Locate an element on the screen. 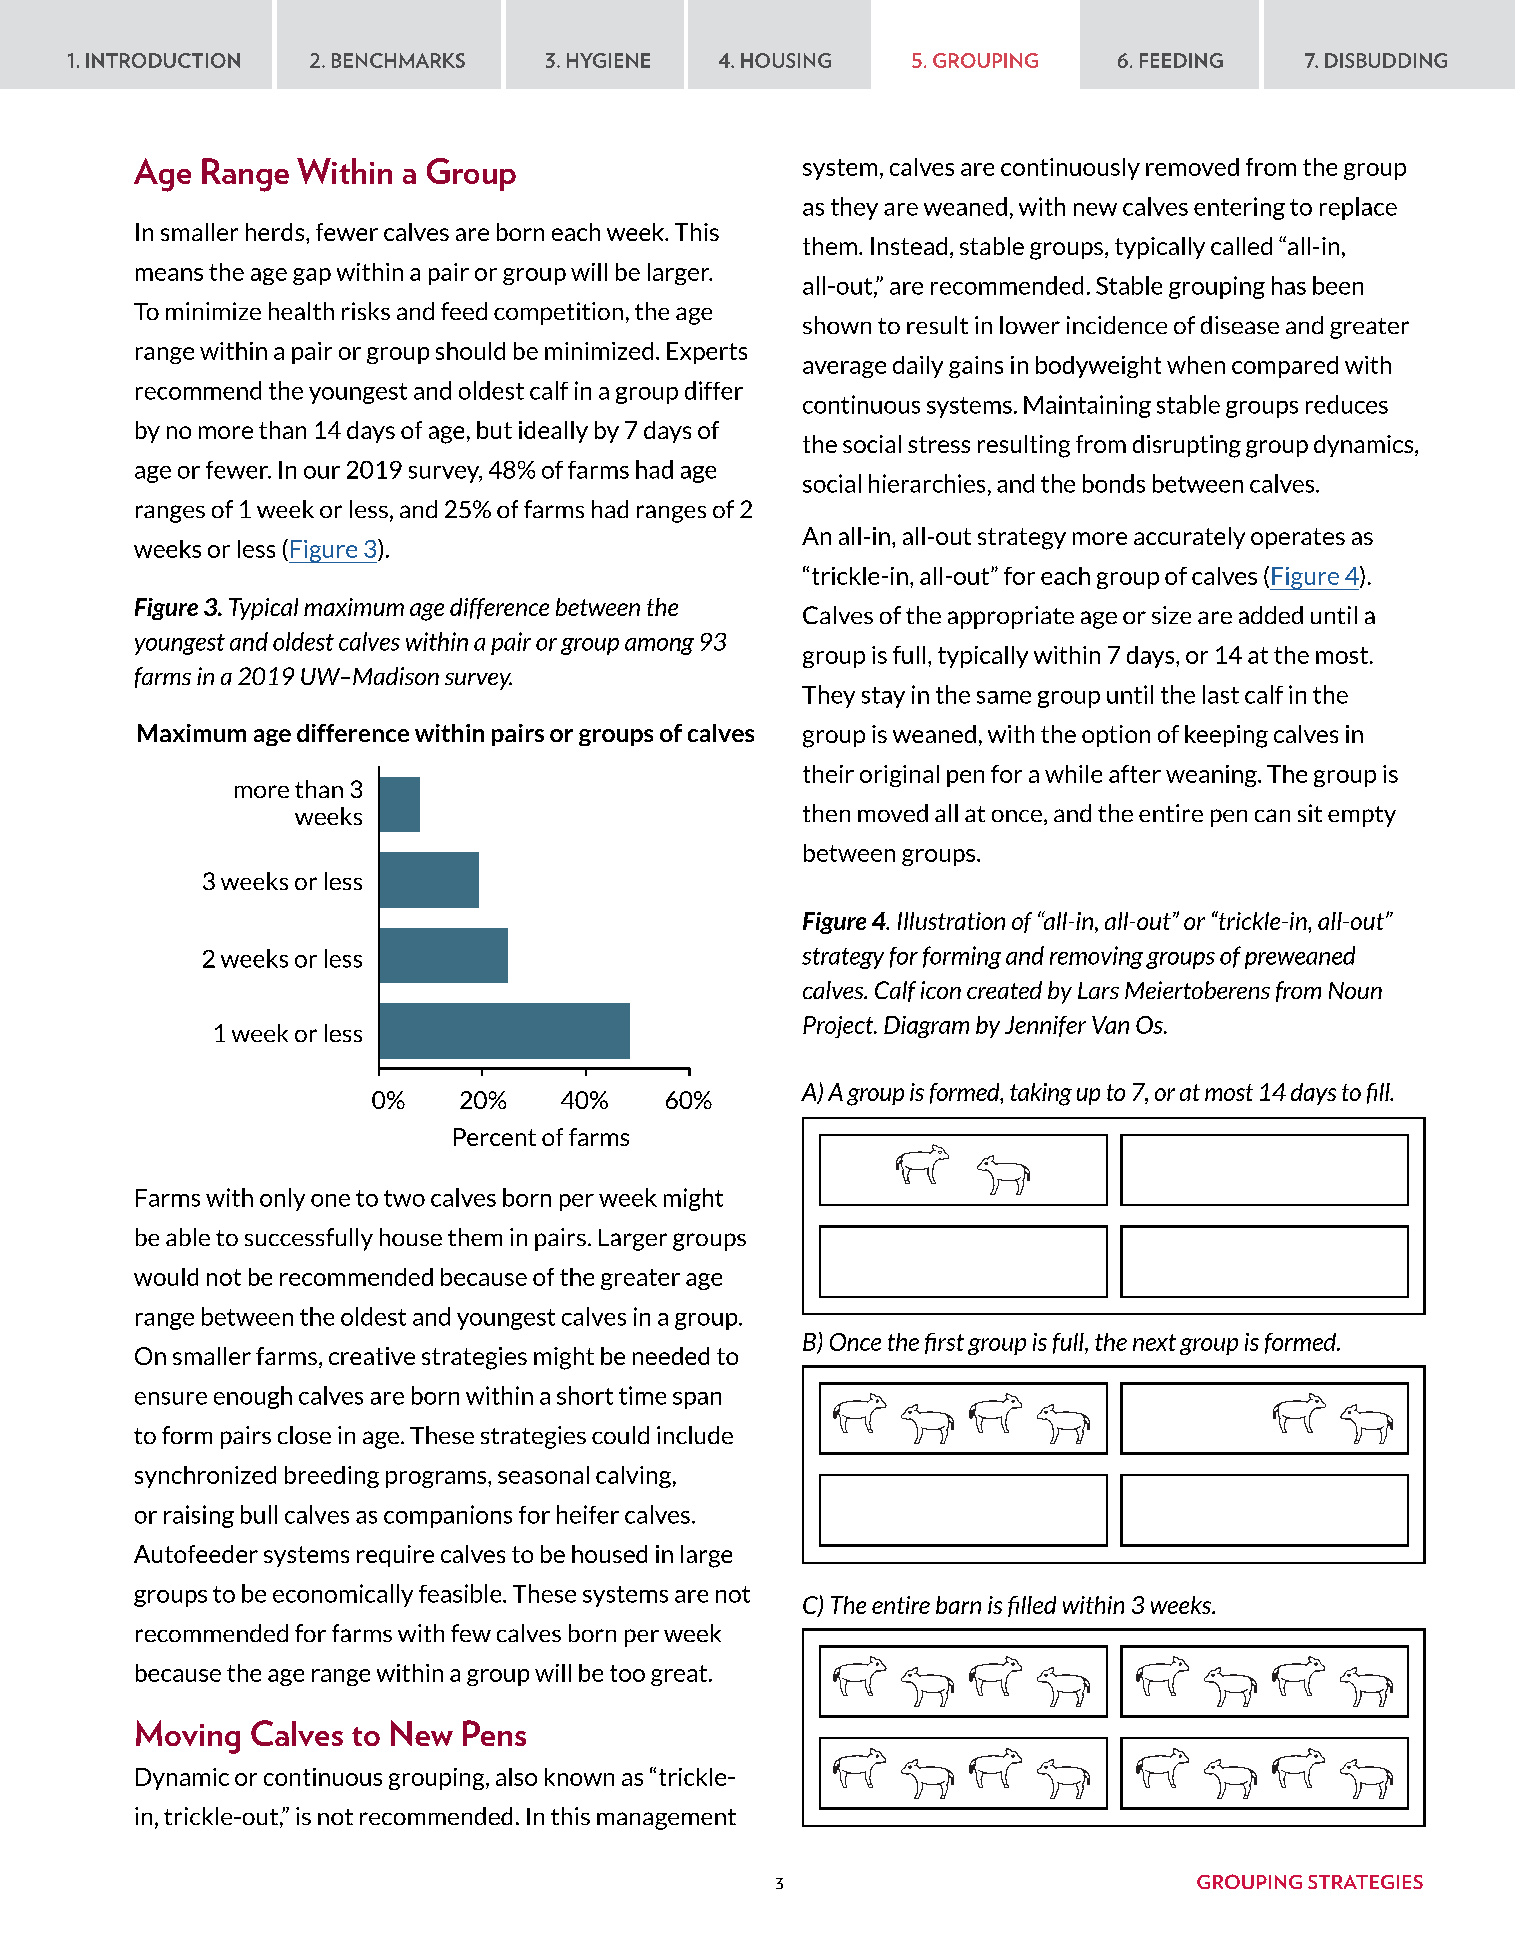 The width and height of the screenshot is (1515, 1960). entering is located at coordinates (1239, 208).
